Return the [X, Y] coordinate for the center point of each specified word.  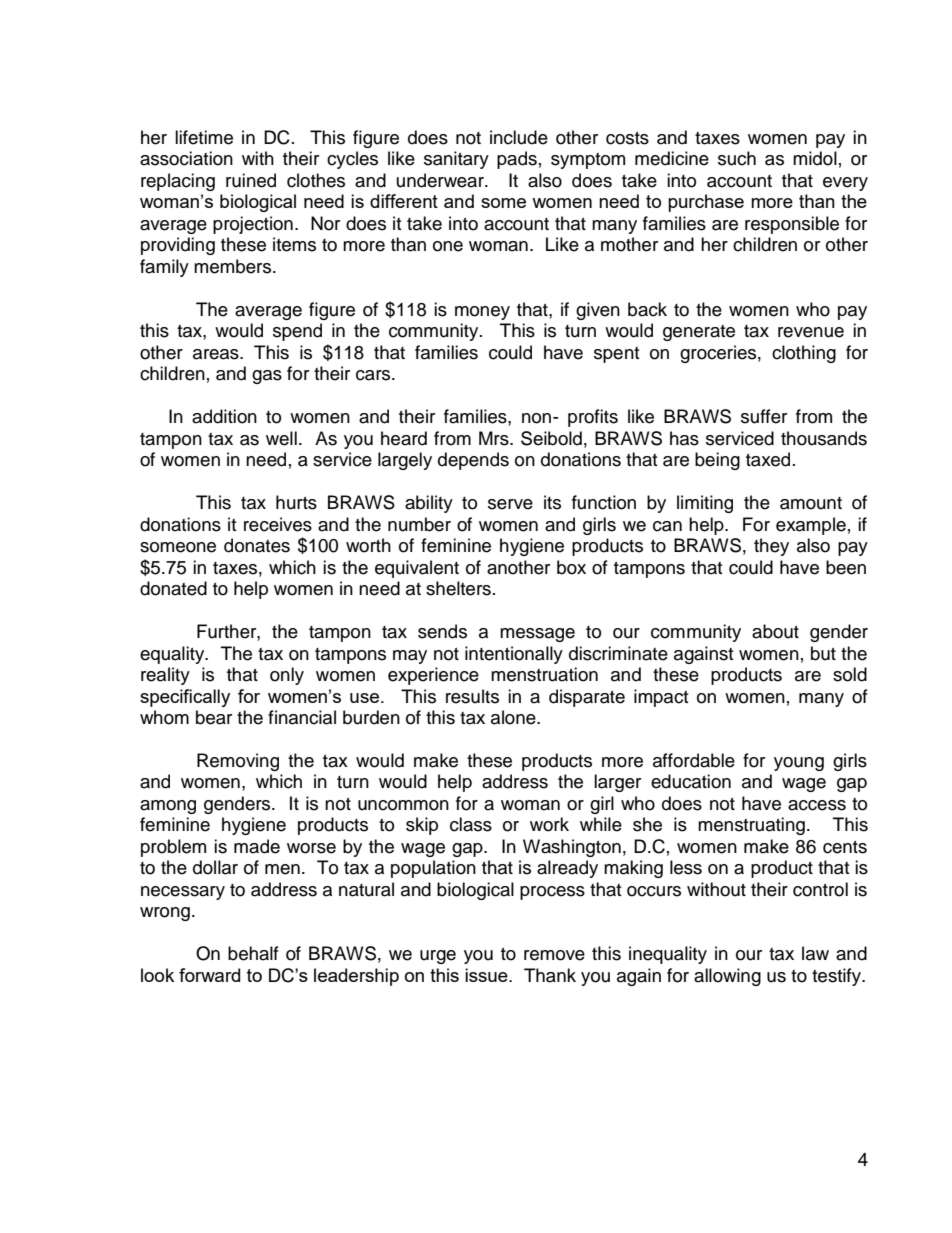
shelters [458, 588]
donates [257, 545]
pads [517, 160]
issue [487, 975]
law [815, 953]
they [771, 547]
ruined [251, 180]
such [737, 158]
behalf [253, 953]
